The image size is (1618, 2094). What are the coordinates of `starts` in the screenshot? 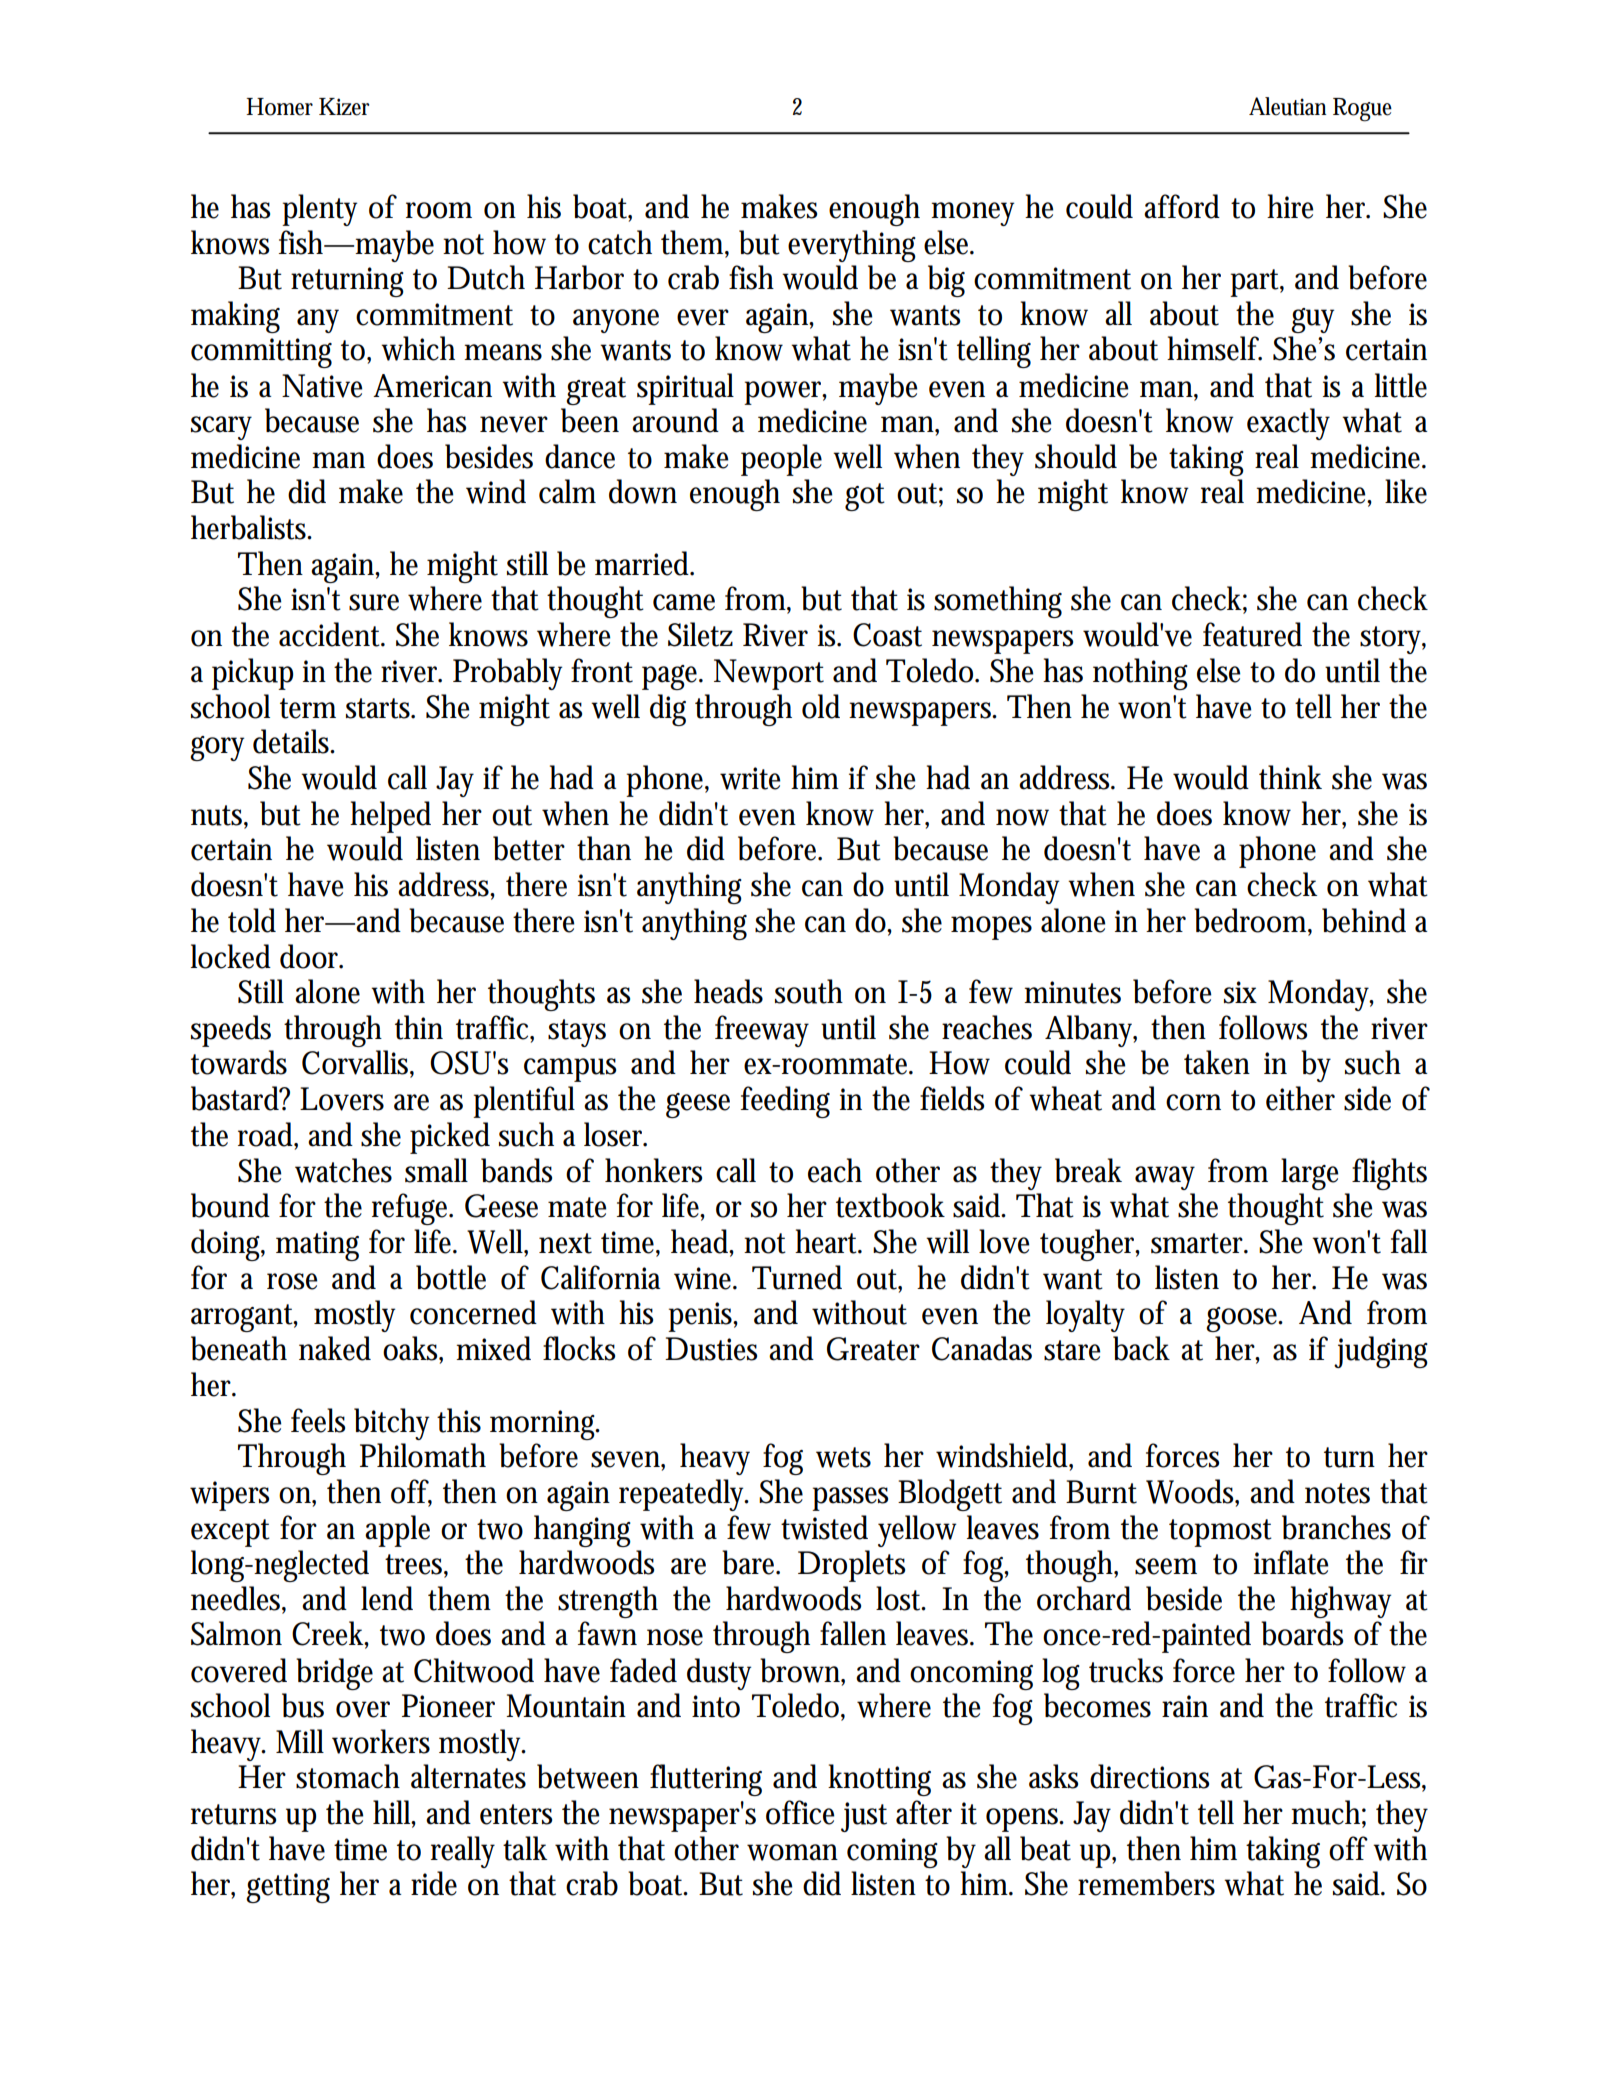 It's located at (380, 708).
